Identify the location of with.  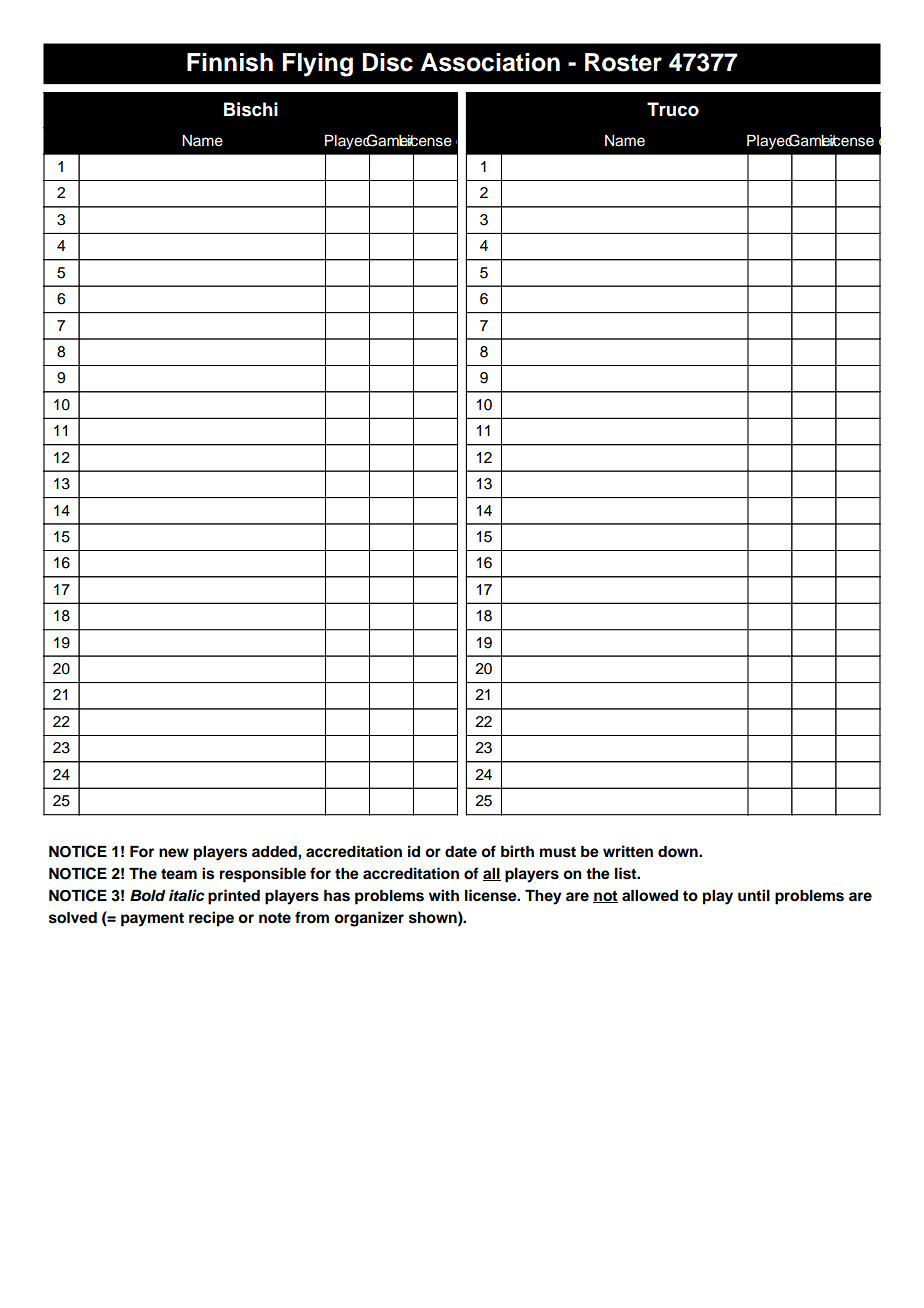
(444, 895).
